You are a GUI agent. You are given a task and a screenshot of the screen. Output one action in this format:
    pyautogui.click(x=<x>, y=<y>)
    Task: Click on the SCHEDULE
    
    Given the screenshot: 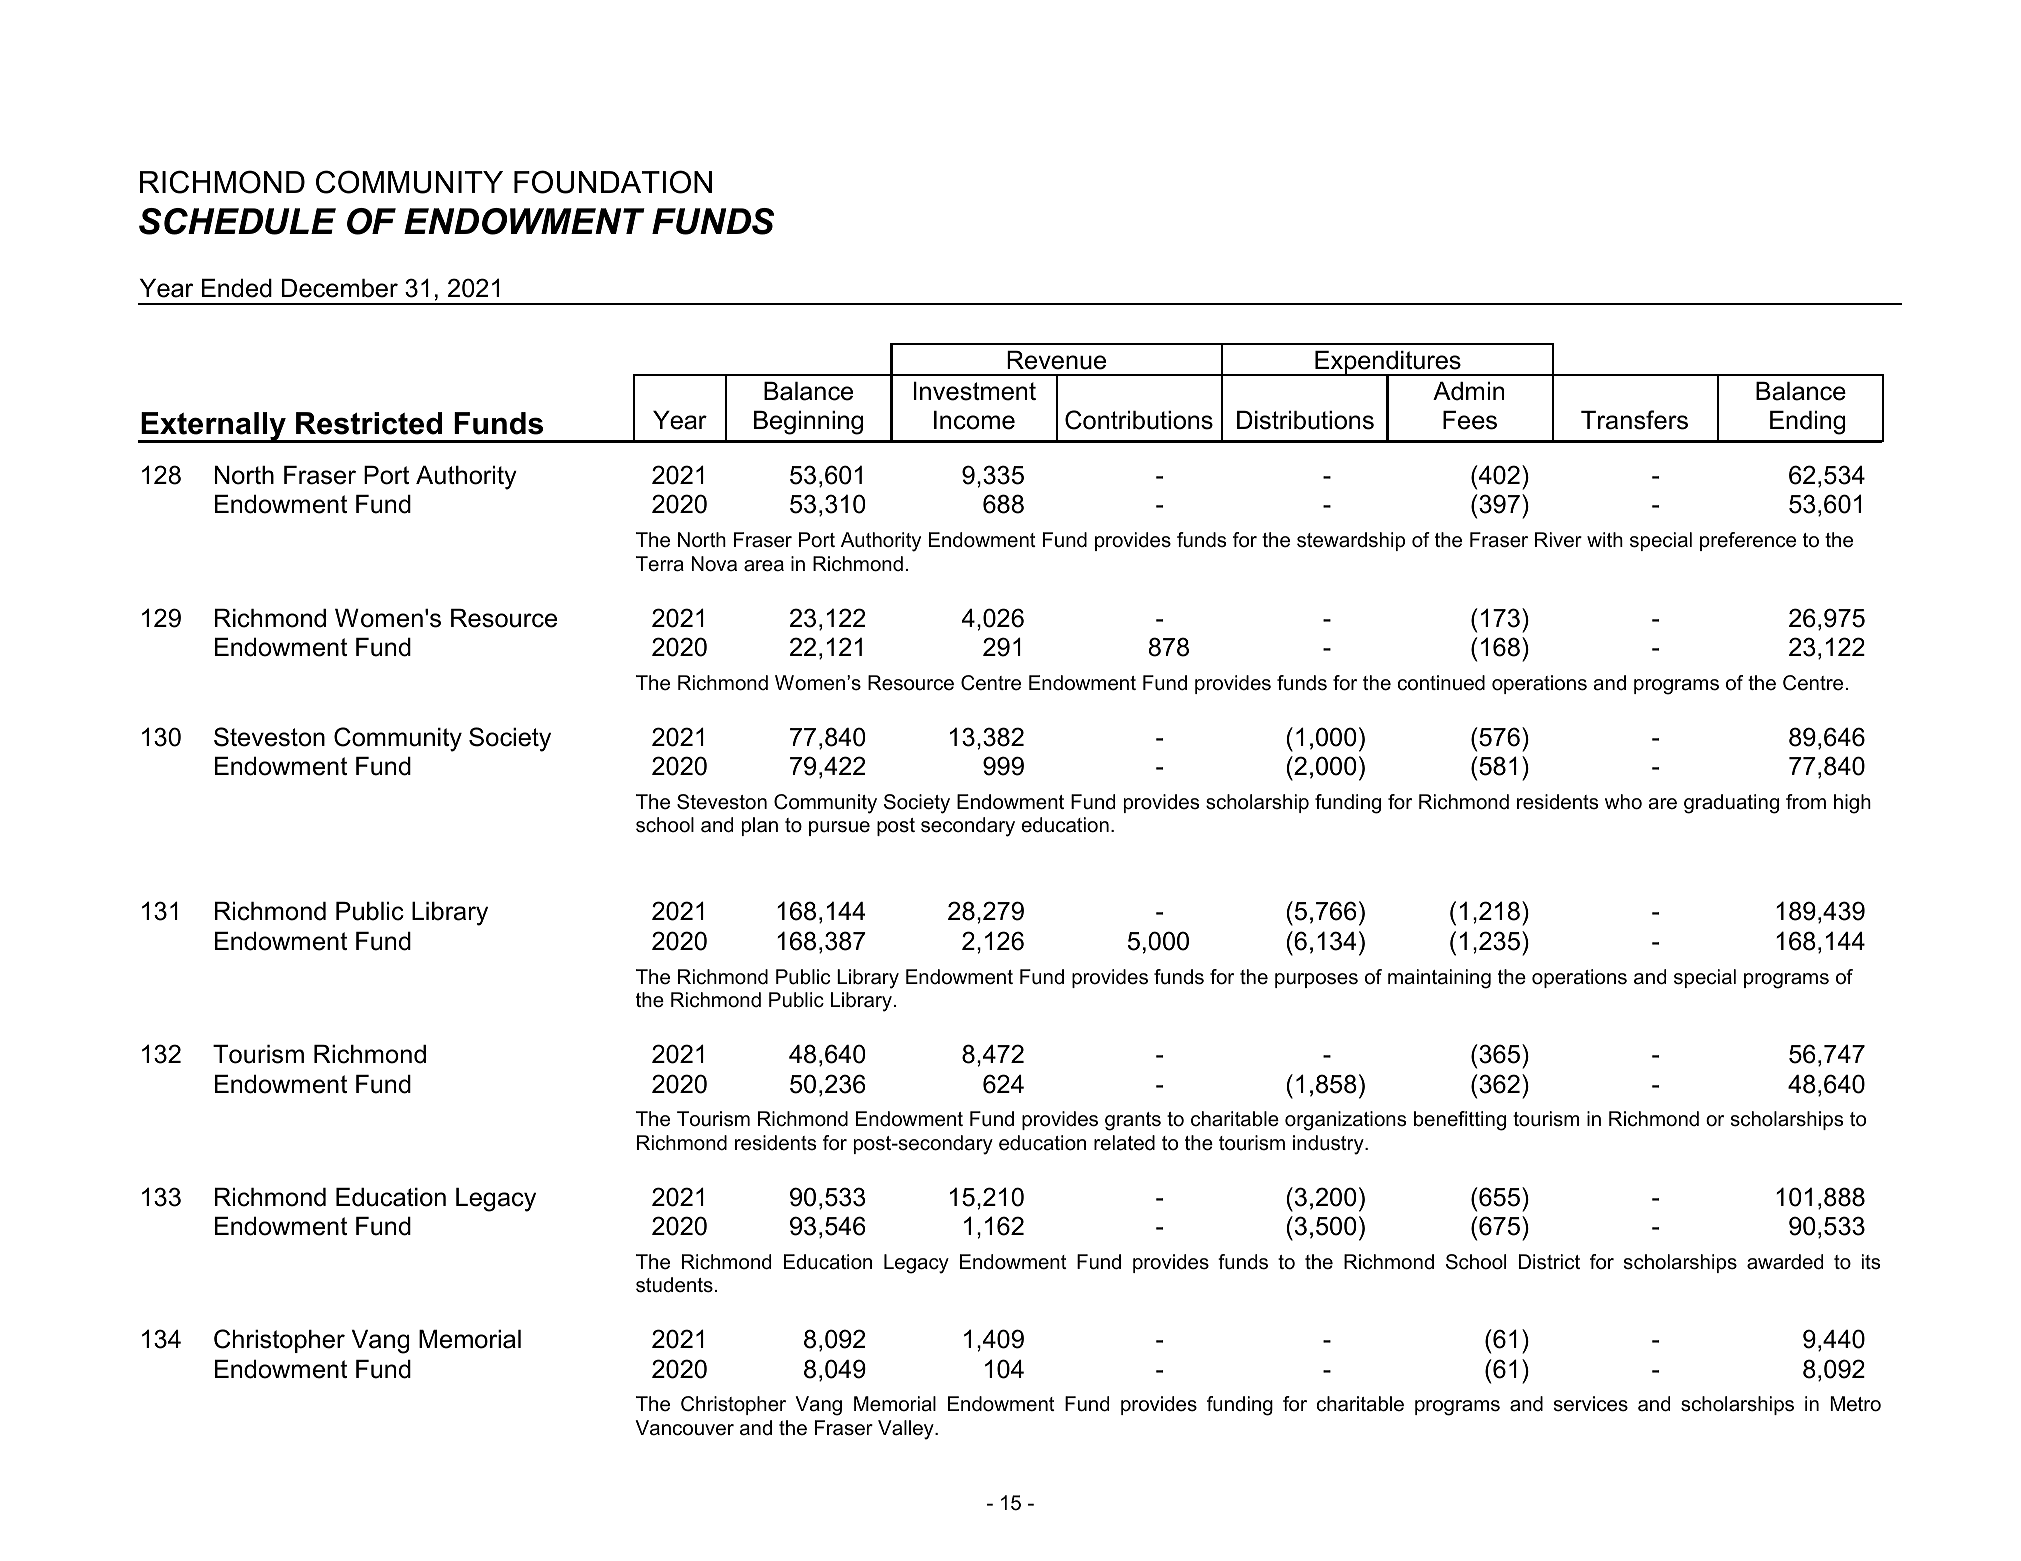 What is the action you would take?
    pyautogui.click(x=237, y=221)
